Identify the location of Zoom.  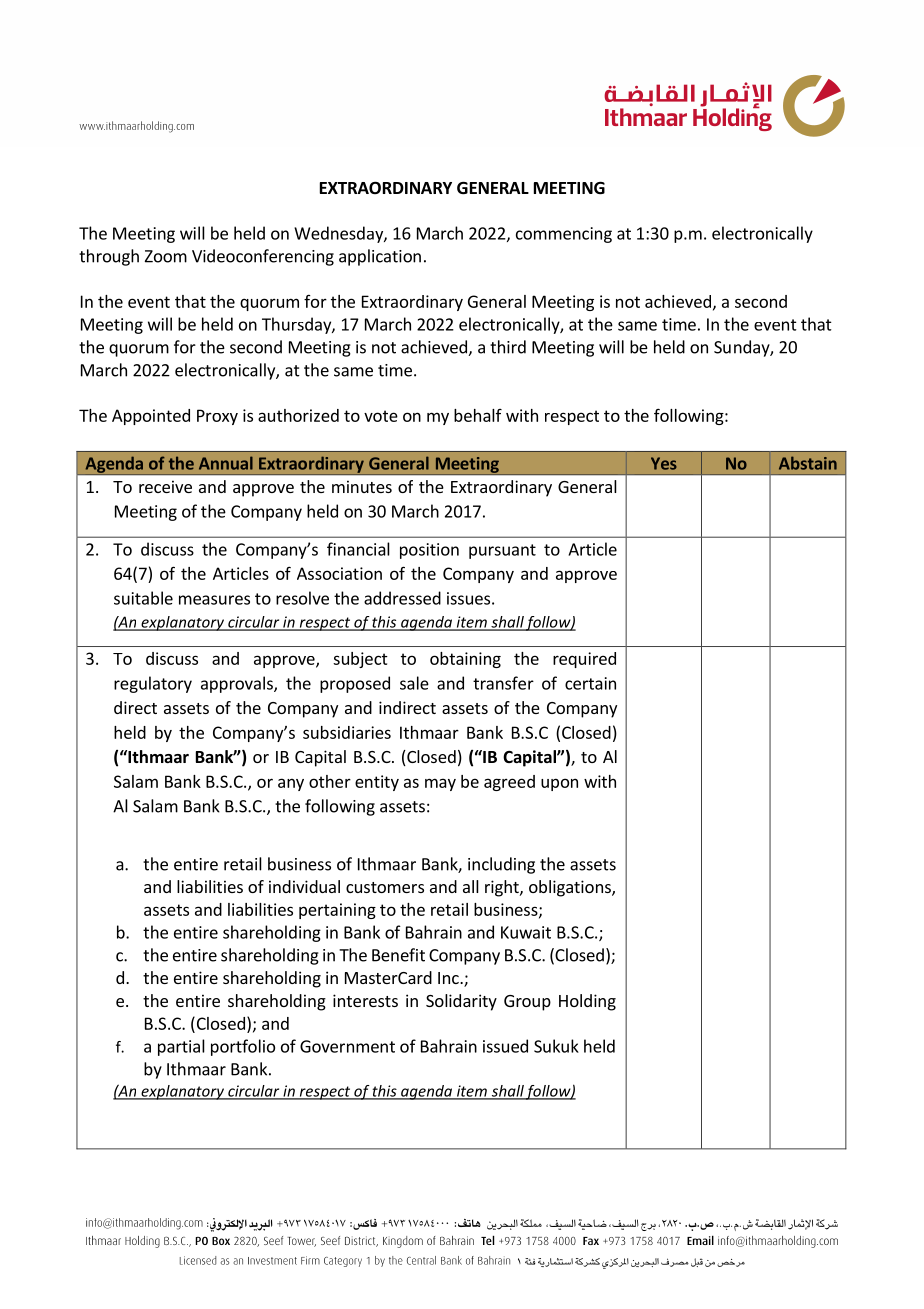
(166, 256).
